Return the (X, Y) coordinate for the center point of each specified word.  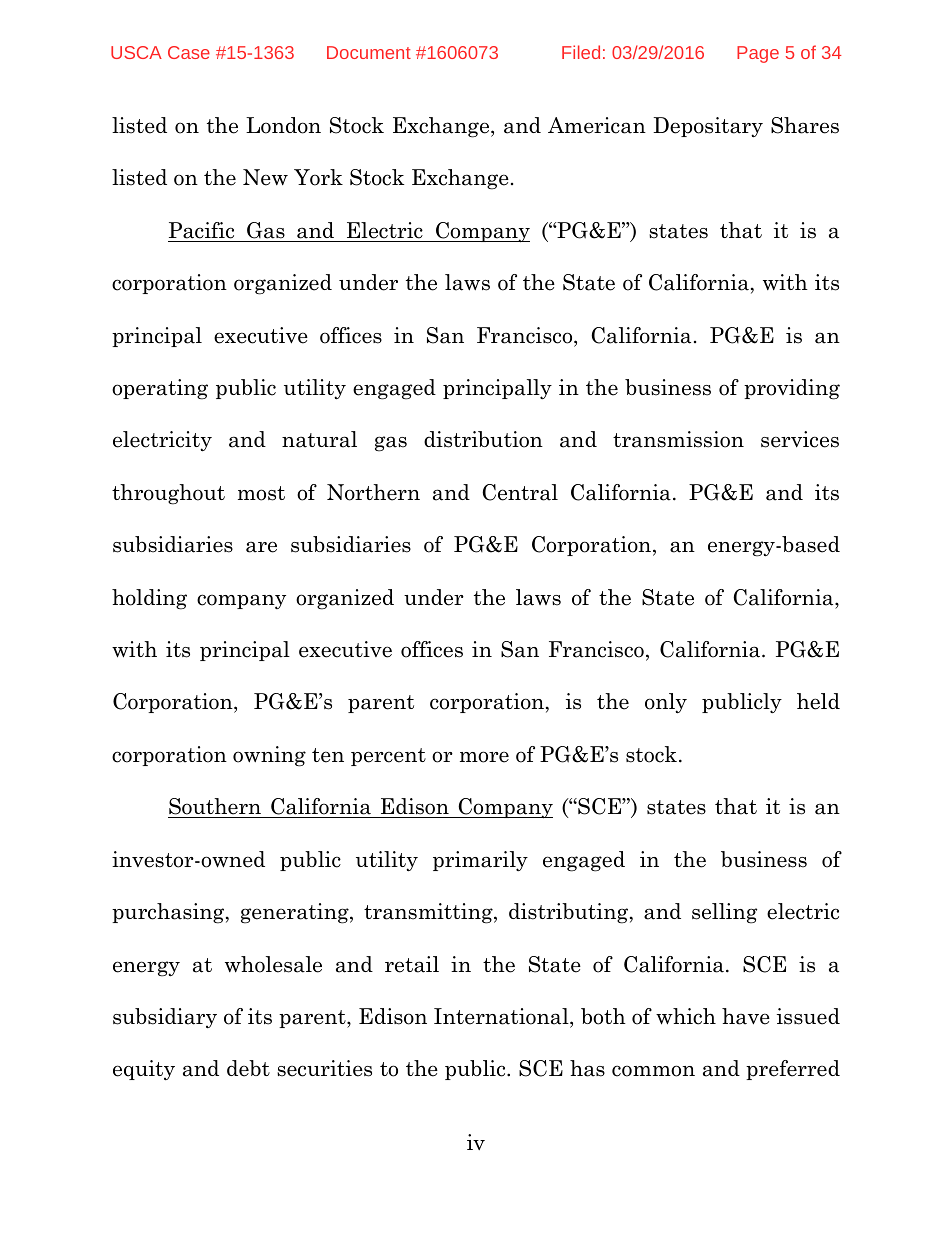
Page (758, 54)
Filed (581, 52)
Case (189, 52)
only (666, 703)
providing (792, 389)
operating (160, 389)
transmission (678, 439)
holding (149, 599)
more (484, 757)
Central (520, 492)
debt (248, 1068)
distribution (483, 439)
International (502, 1016)
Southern (216, 808)
